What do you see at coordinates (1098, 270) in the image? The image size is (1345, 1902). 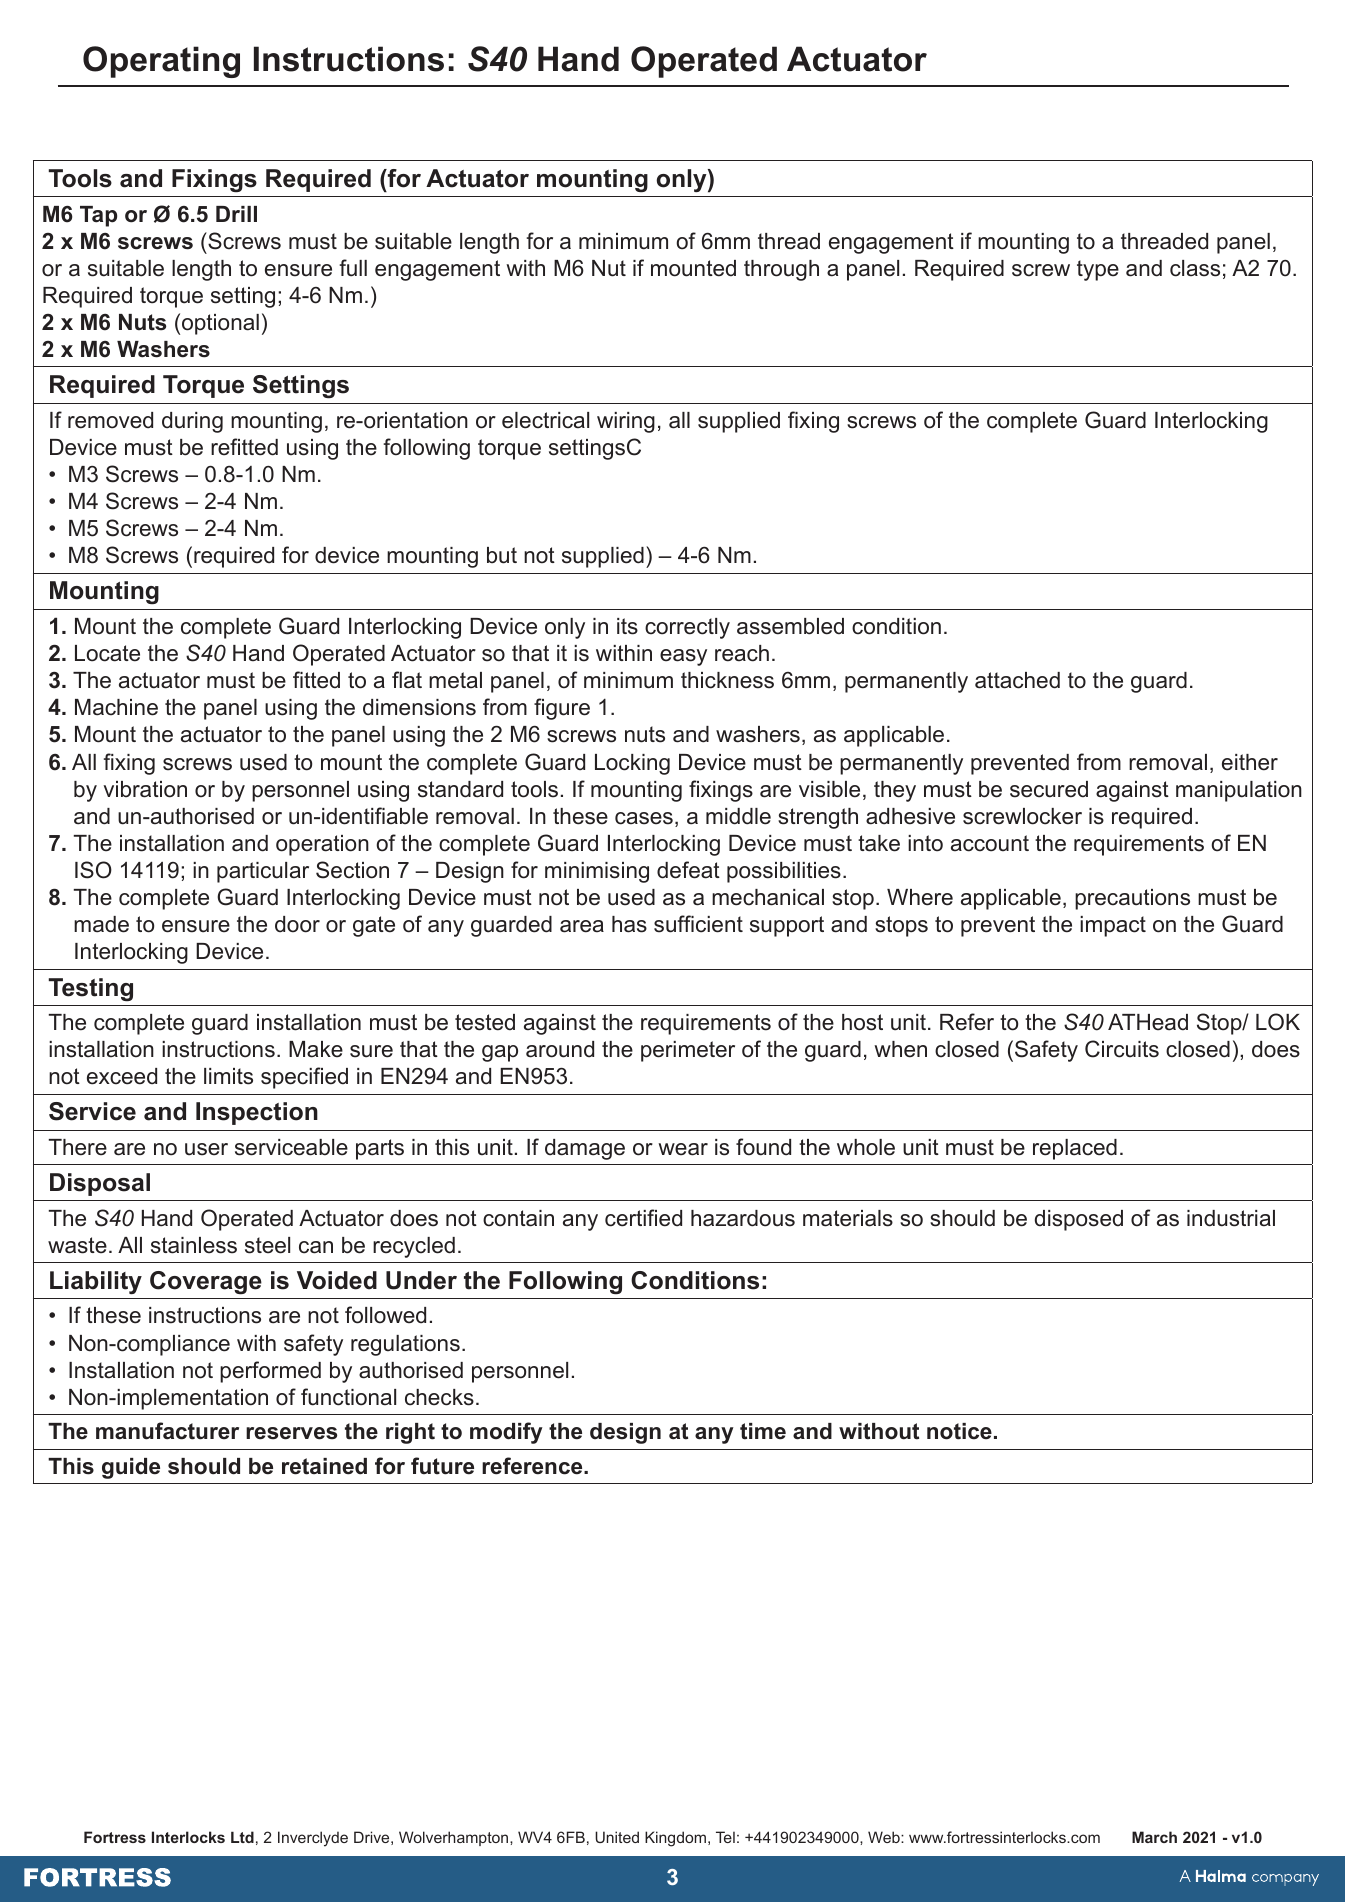 I see `type` at bounding box center [1098, 270].
